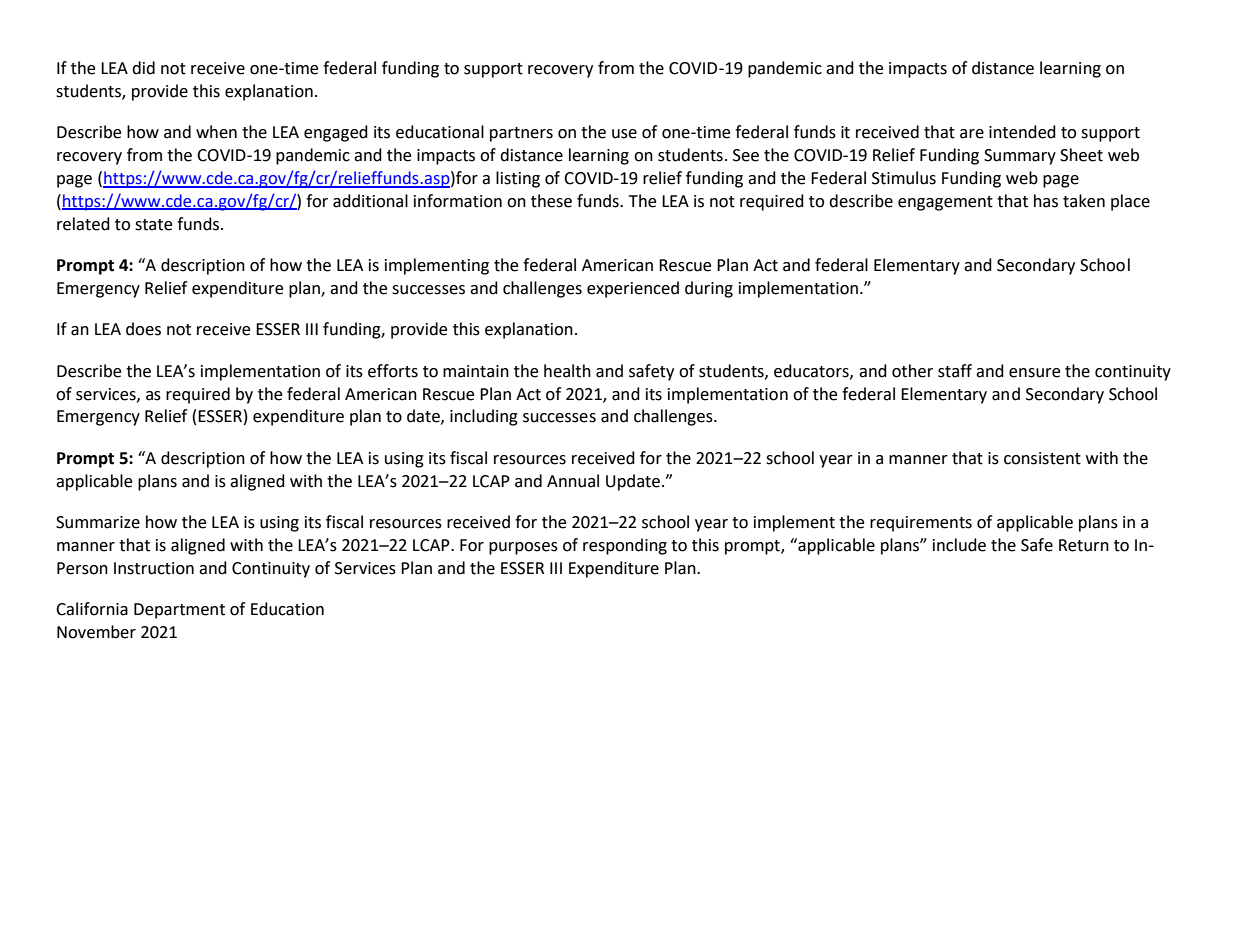  What do you see at coordinates (143, 68) in the image?
I see `did` at bounding box center [143, 68].
